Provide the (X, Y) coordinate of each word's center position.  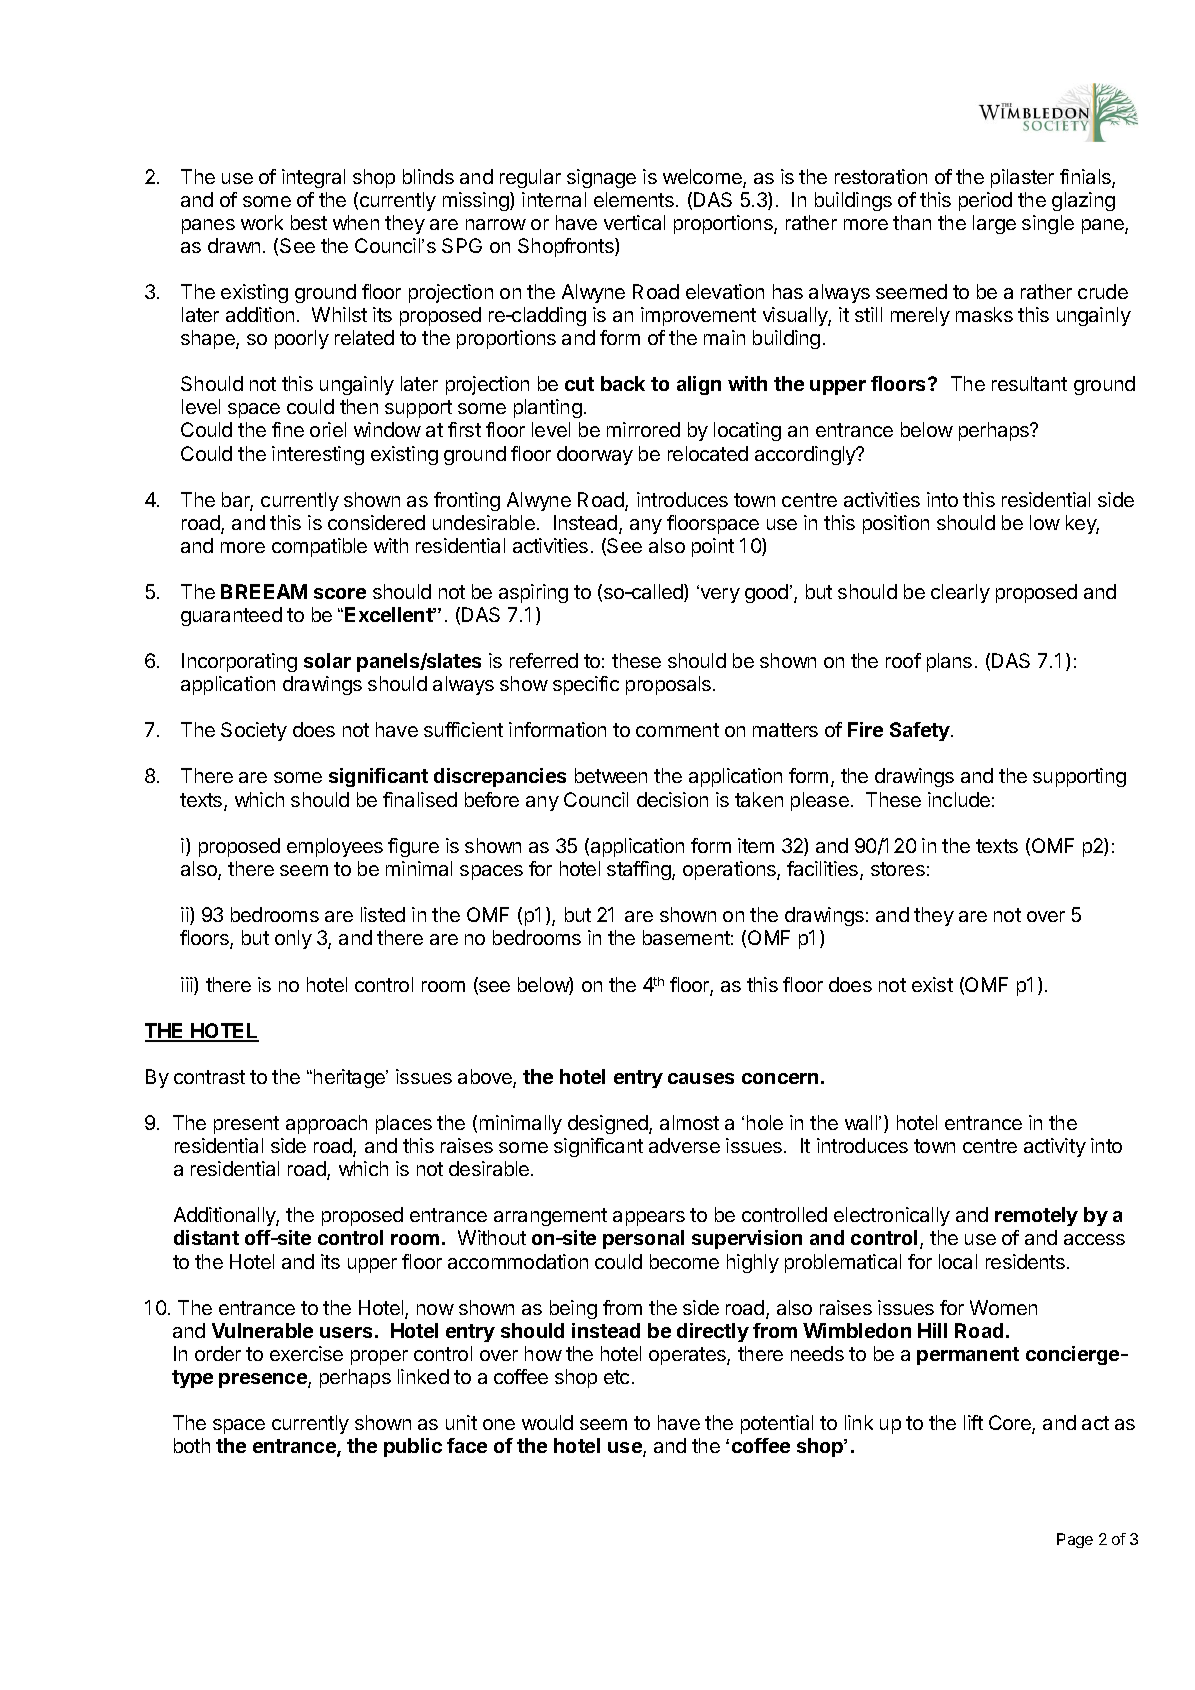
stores (898, 869)
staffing (640, 870)
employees (335, 847)
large (994, 224)
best (309, 222)
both (192, 1445)
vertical (634, 222)
